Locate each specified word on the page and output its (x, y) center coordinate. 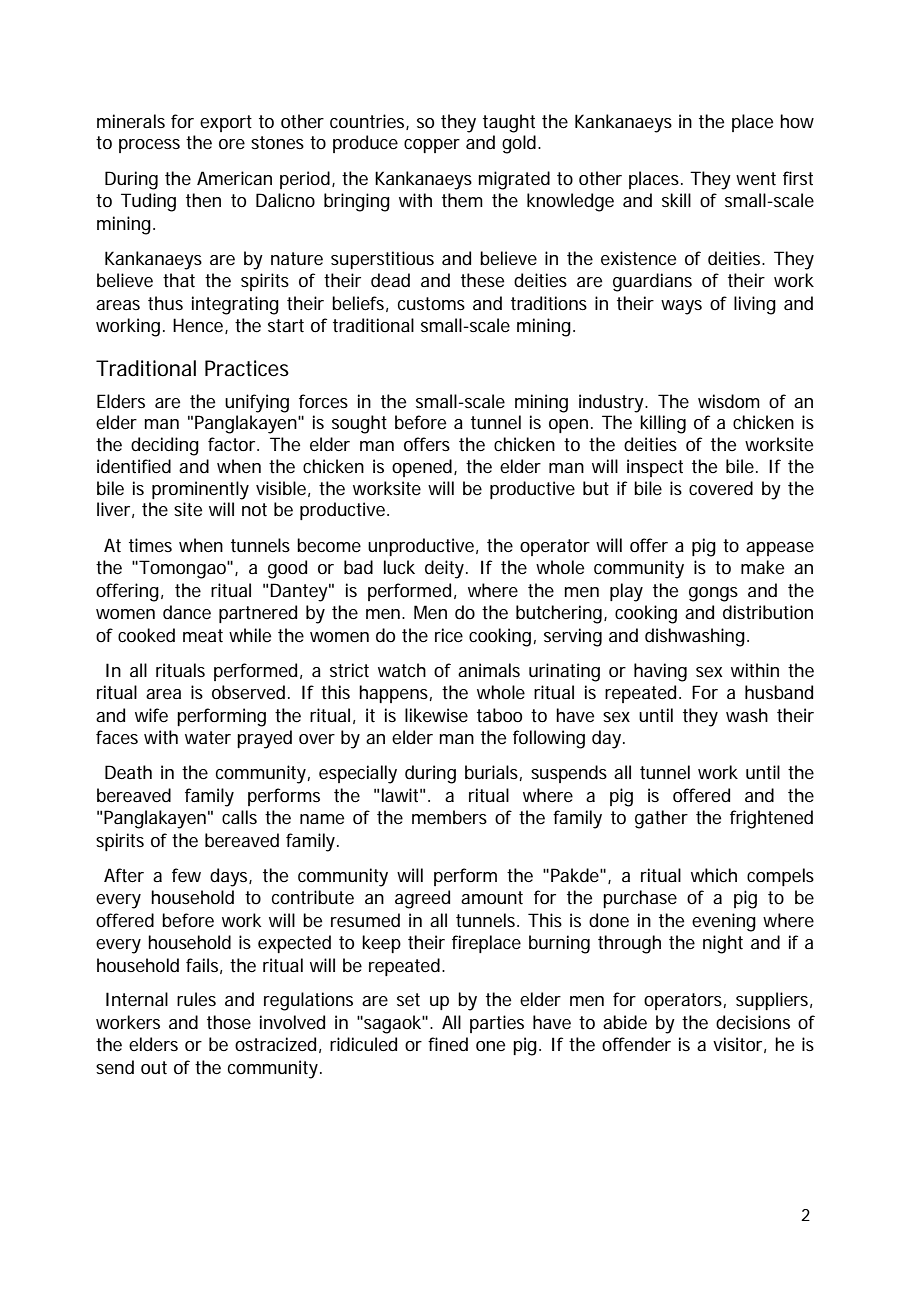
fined (448, 1044)
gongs (713, 594)
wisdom (729, 401)
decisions (753, 1022)
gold (520, 144)
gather (661, 819)
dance (187, 612)
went (756, 178)
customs (431, 304)
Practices (247, 368)
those (229, 1022)
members (449, 817)
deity (446, 569)
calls (239, 817)
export (226, 123)
